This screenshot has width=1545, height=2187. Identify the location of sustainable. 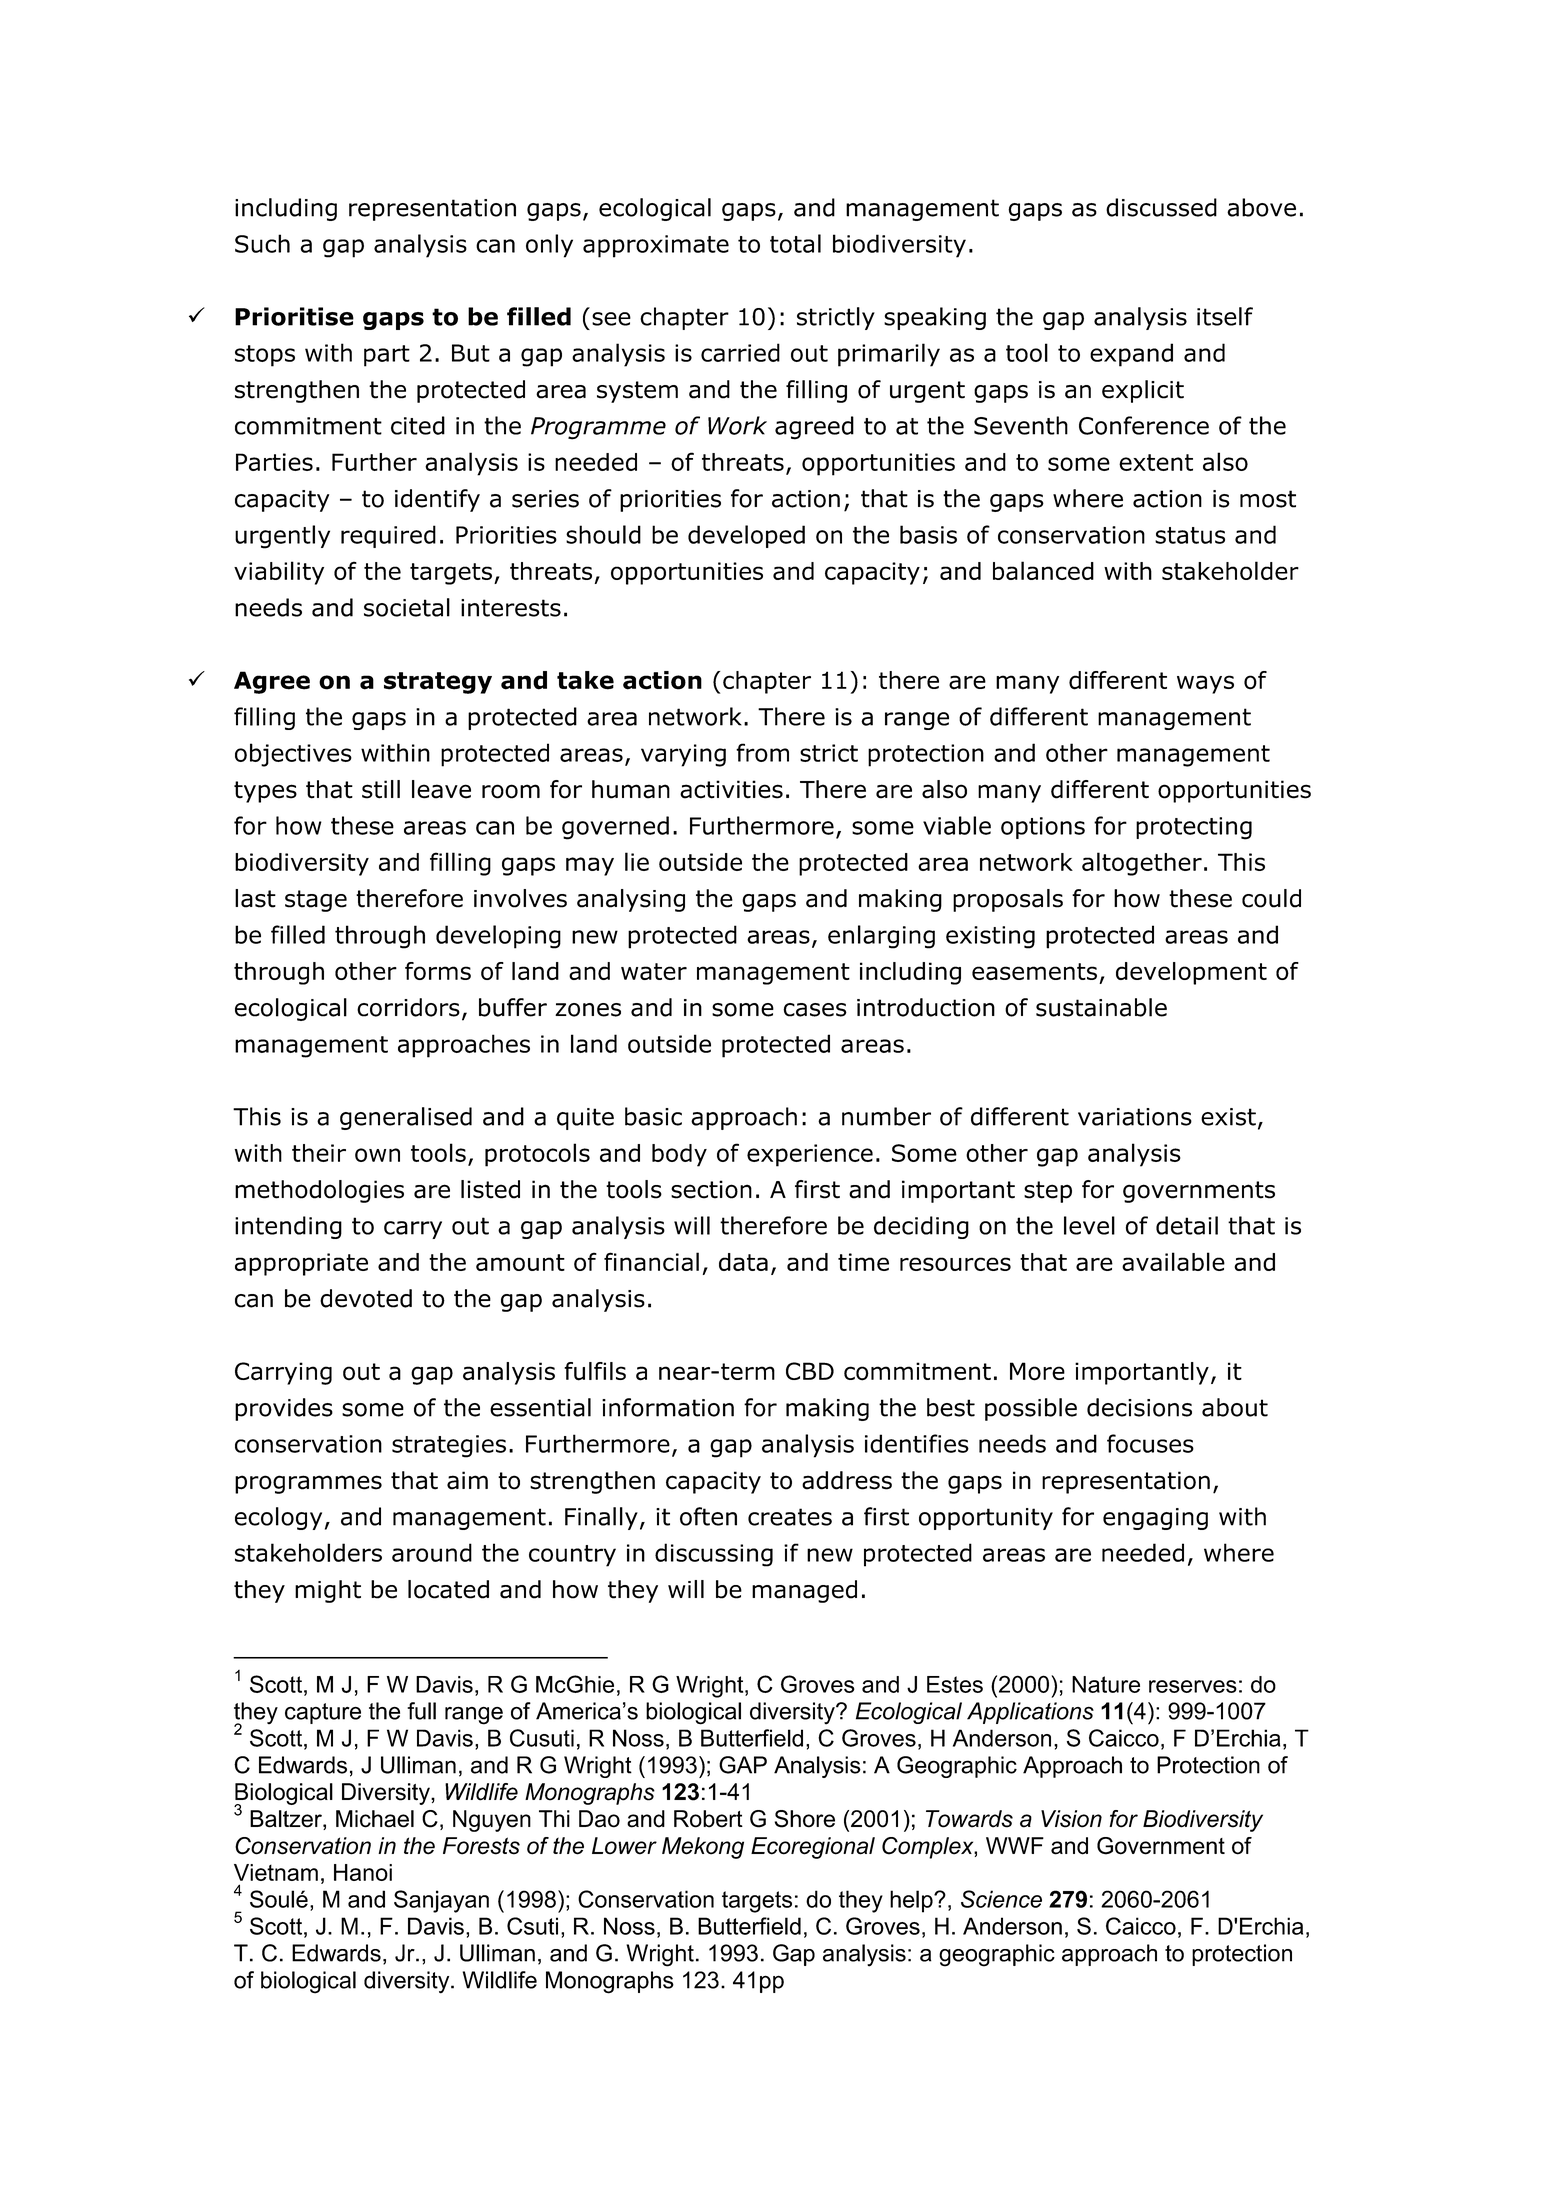
(1101, 1007).
